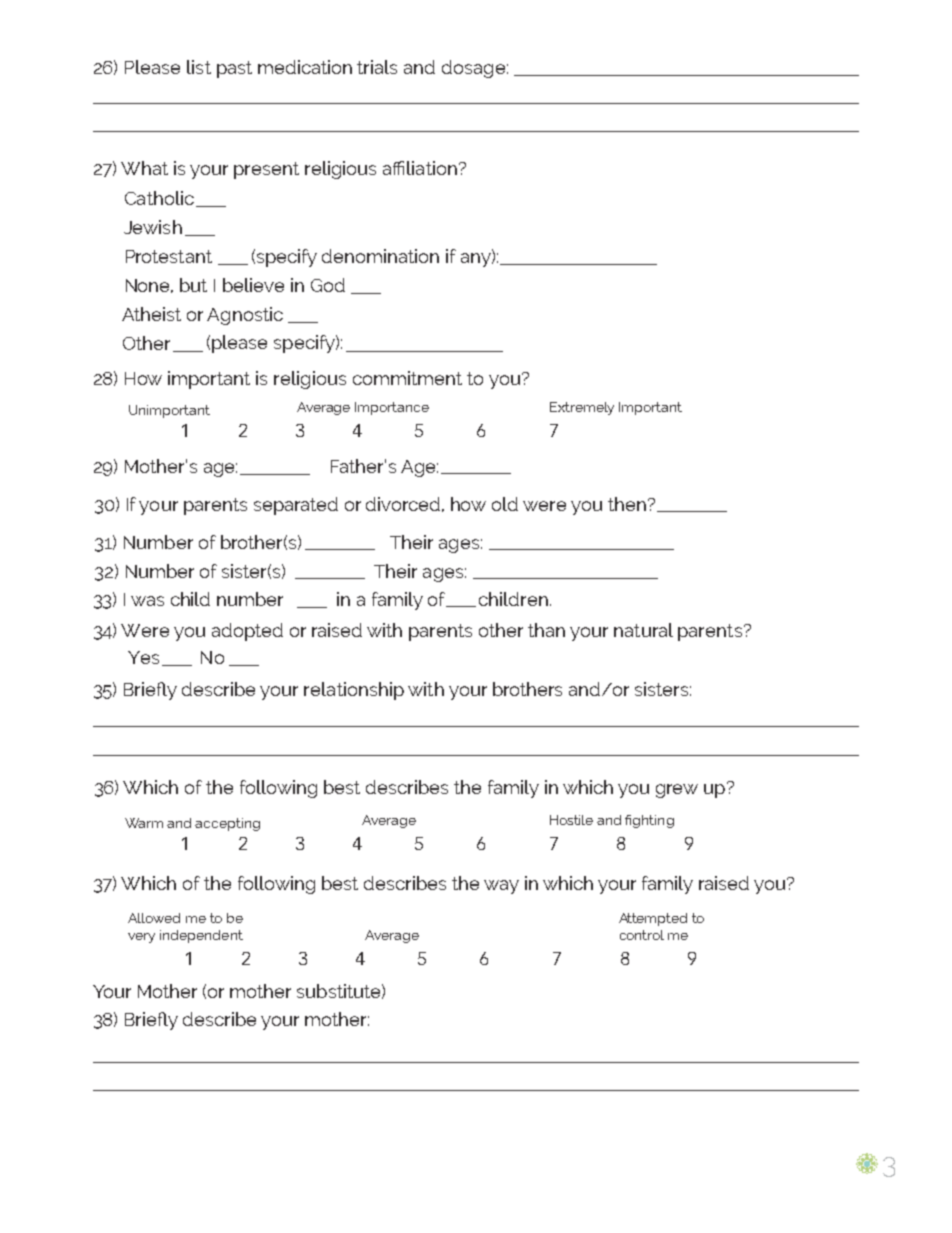 The width and height of the image is (952, 1233). I want to click on Agnostic, so click(245, 316).
